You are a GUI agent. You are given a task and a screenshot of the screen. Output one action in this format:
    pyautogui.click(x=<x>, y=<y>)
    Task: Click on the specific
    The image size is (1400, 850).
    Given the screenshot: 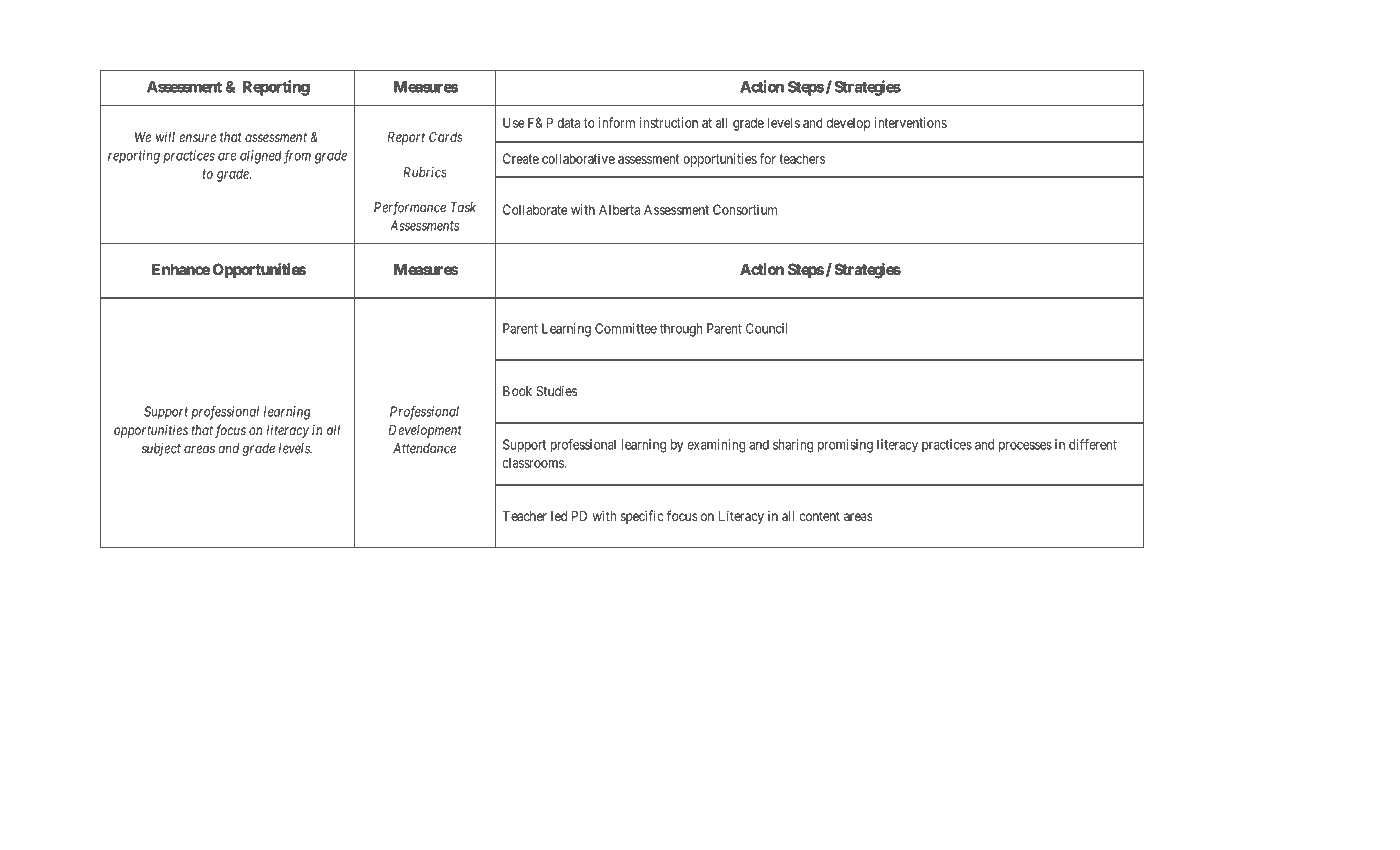 What is the action you would take?
    pyautogui.click(x=642, y=517)
